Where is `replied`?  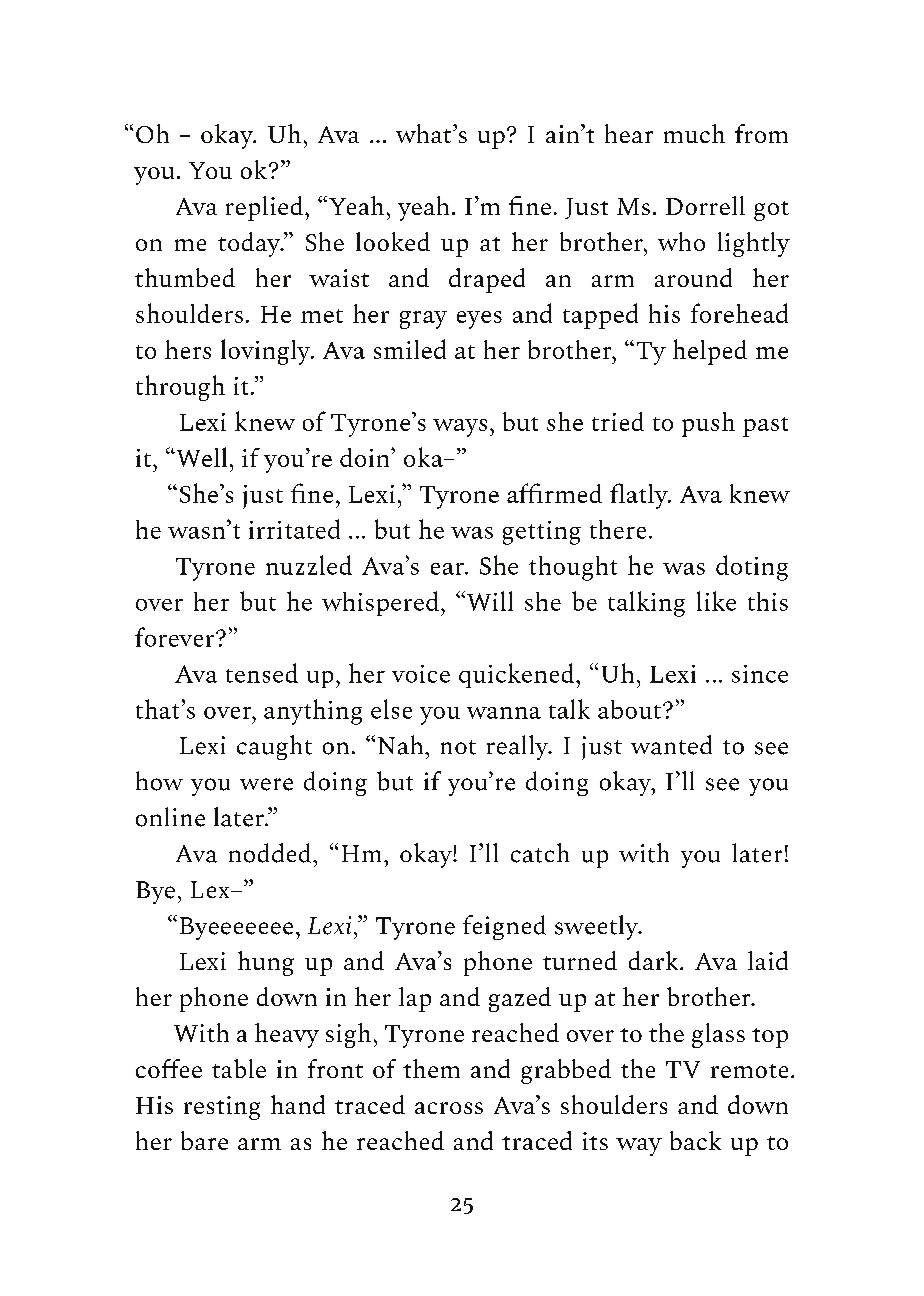
replied is located at coordinates (264, 208).
